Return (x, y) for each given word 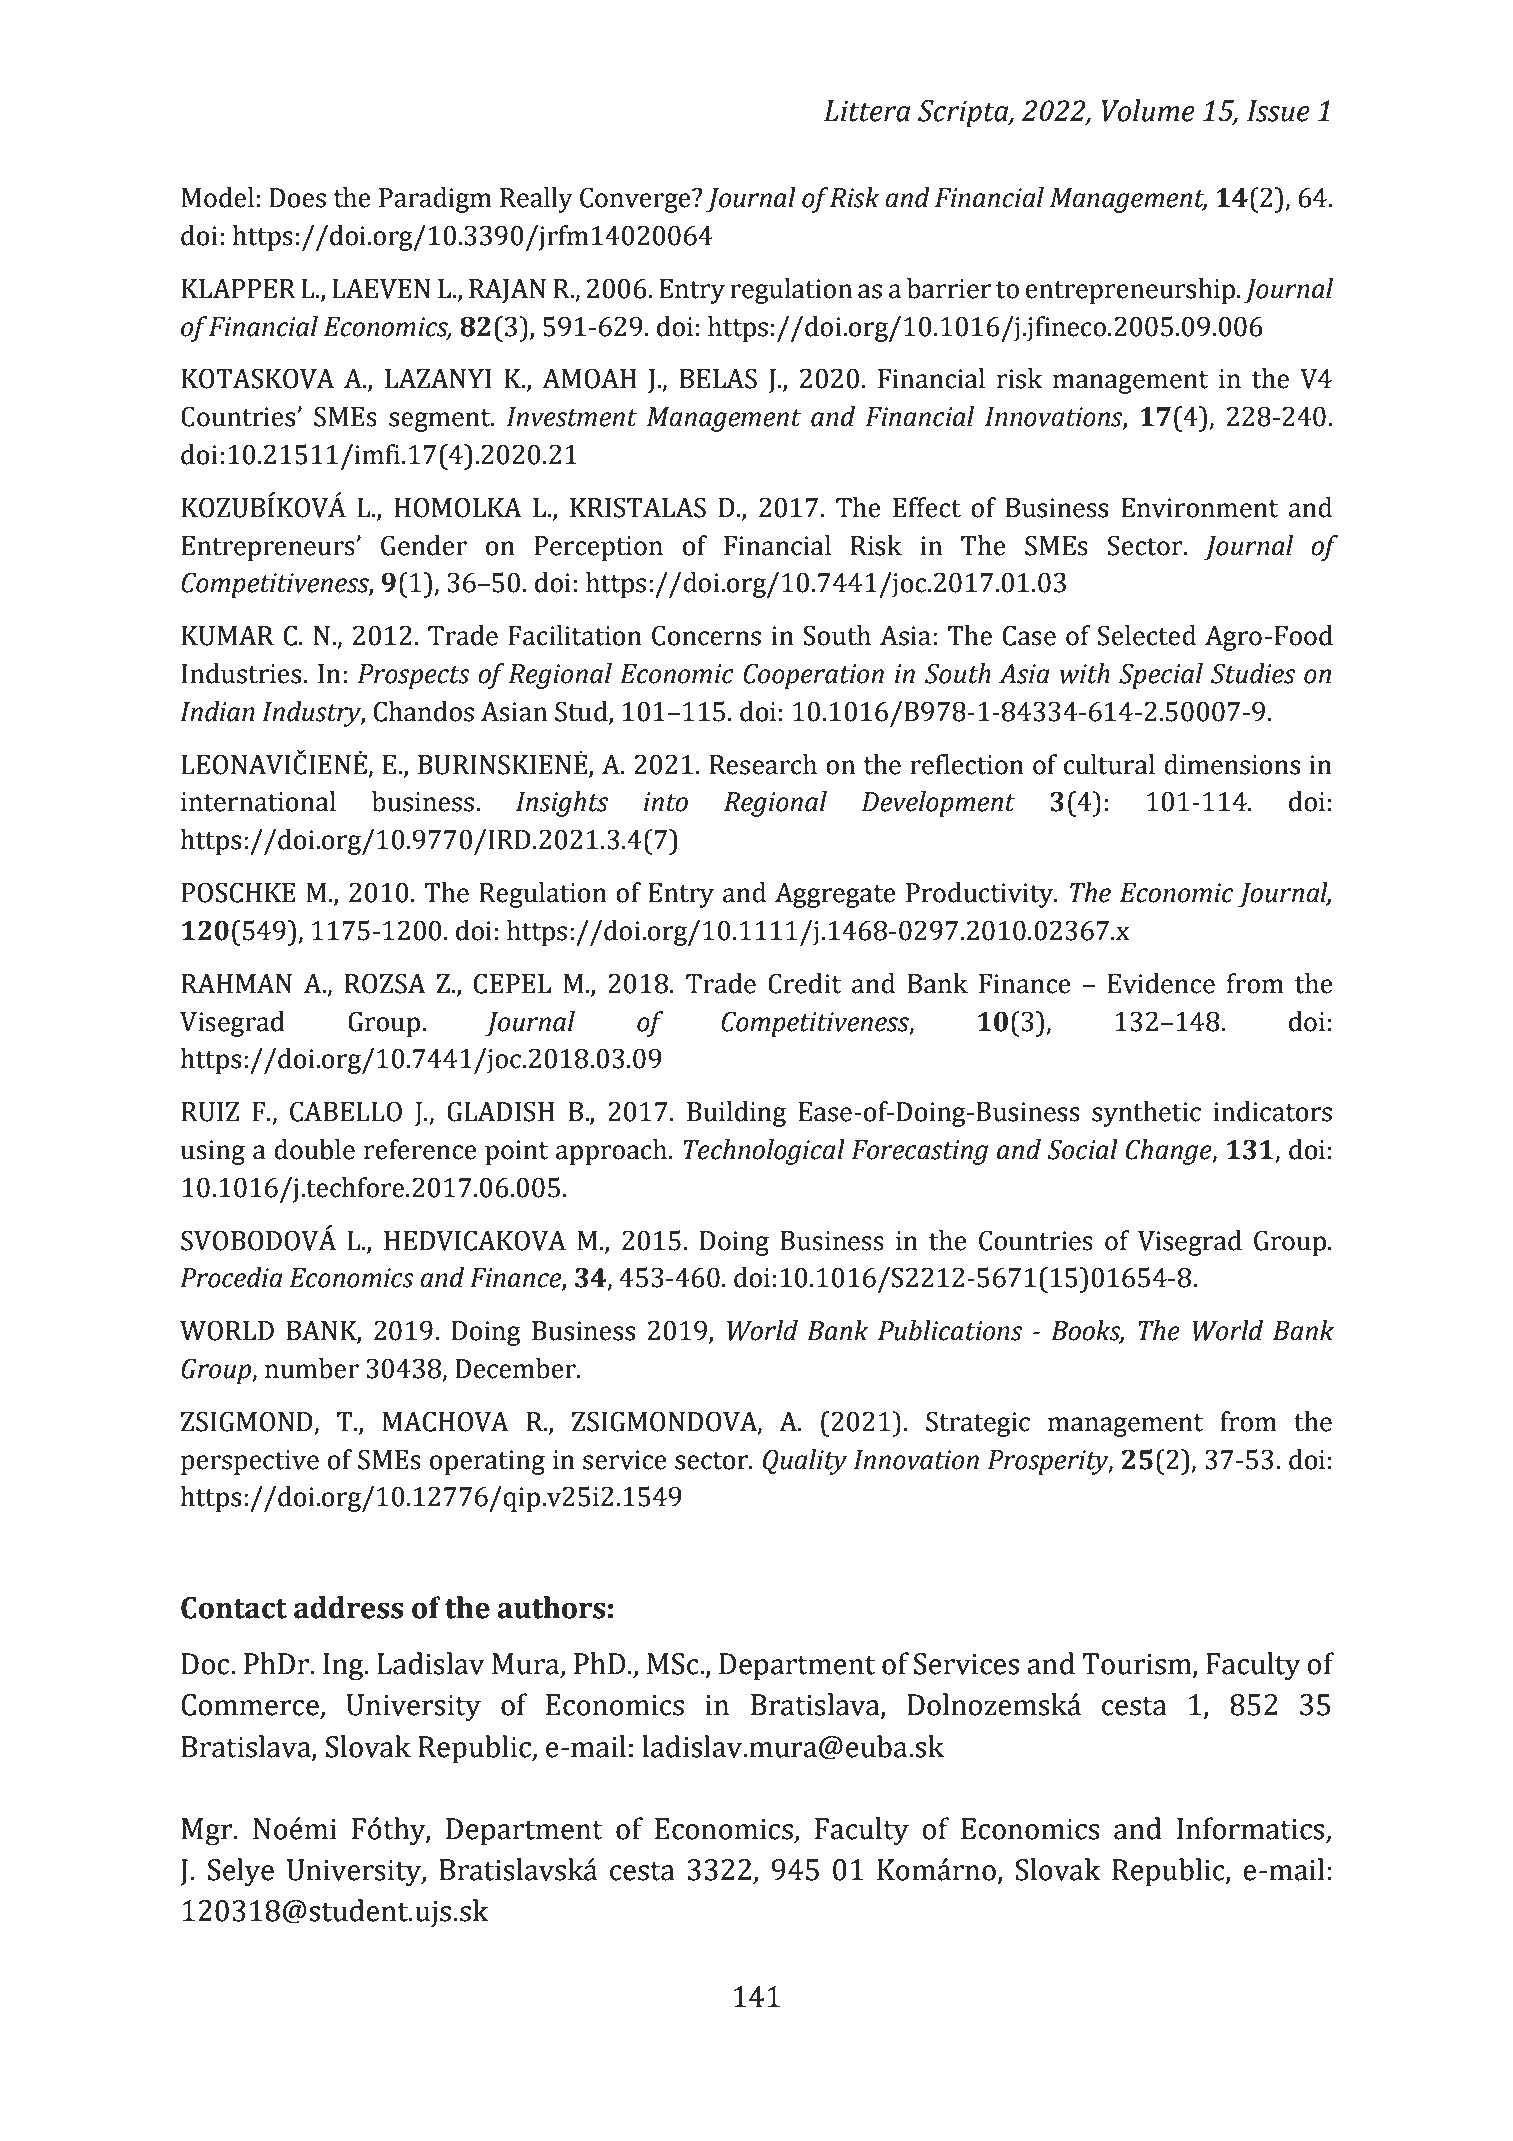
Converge (636, 200)
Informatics (1252, 1829)
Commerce (251, 1706)
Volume (1148, 110)
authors (551, 1607)
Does (297, 198)
